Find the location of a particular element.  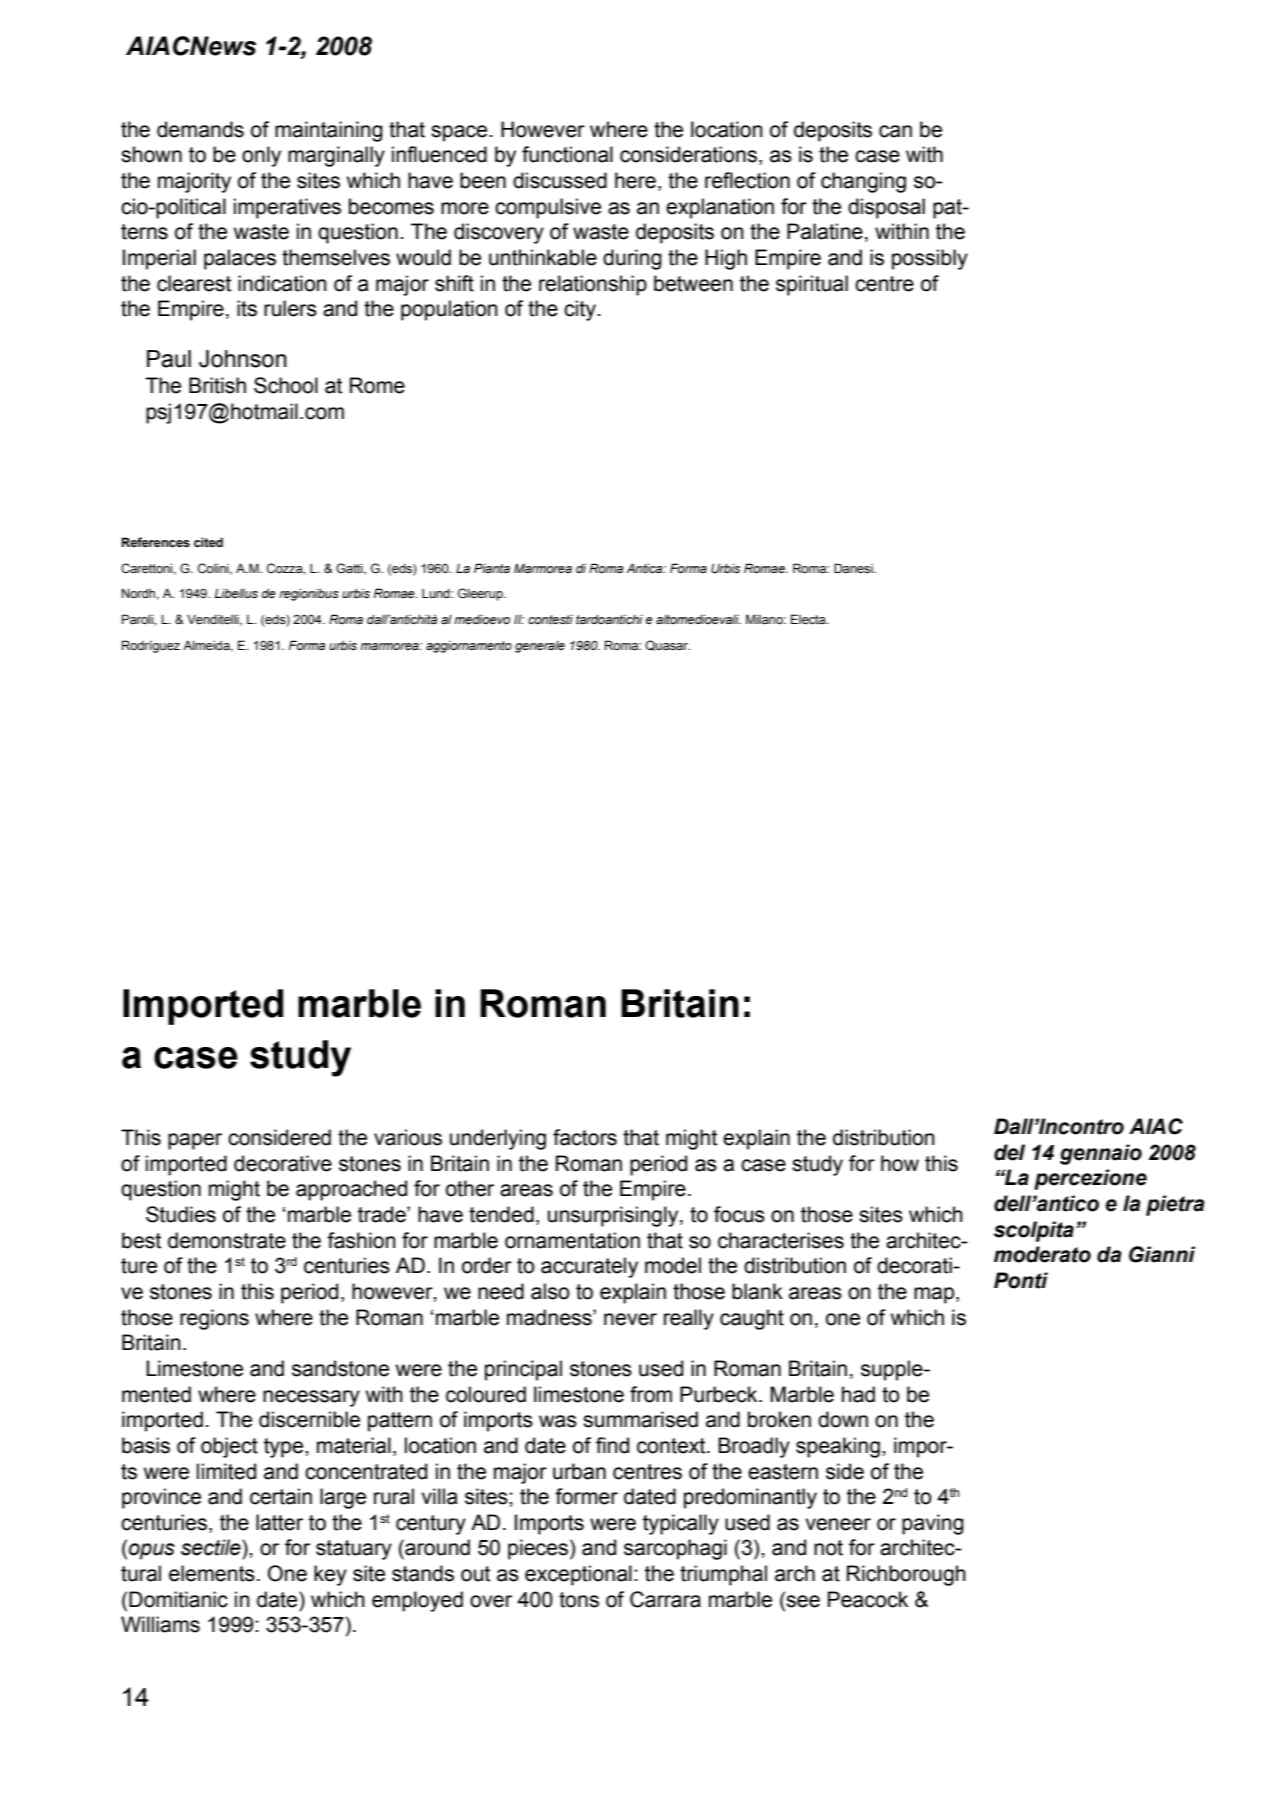

cited is located at coordinates (208, 542).
